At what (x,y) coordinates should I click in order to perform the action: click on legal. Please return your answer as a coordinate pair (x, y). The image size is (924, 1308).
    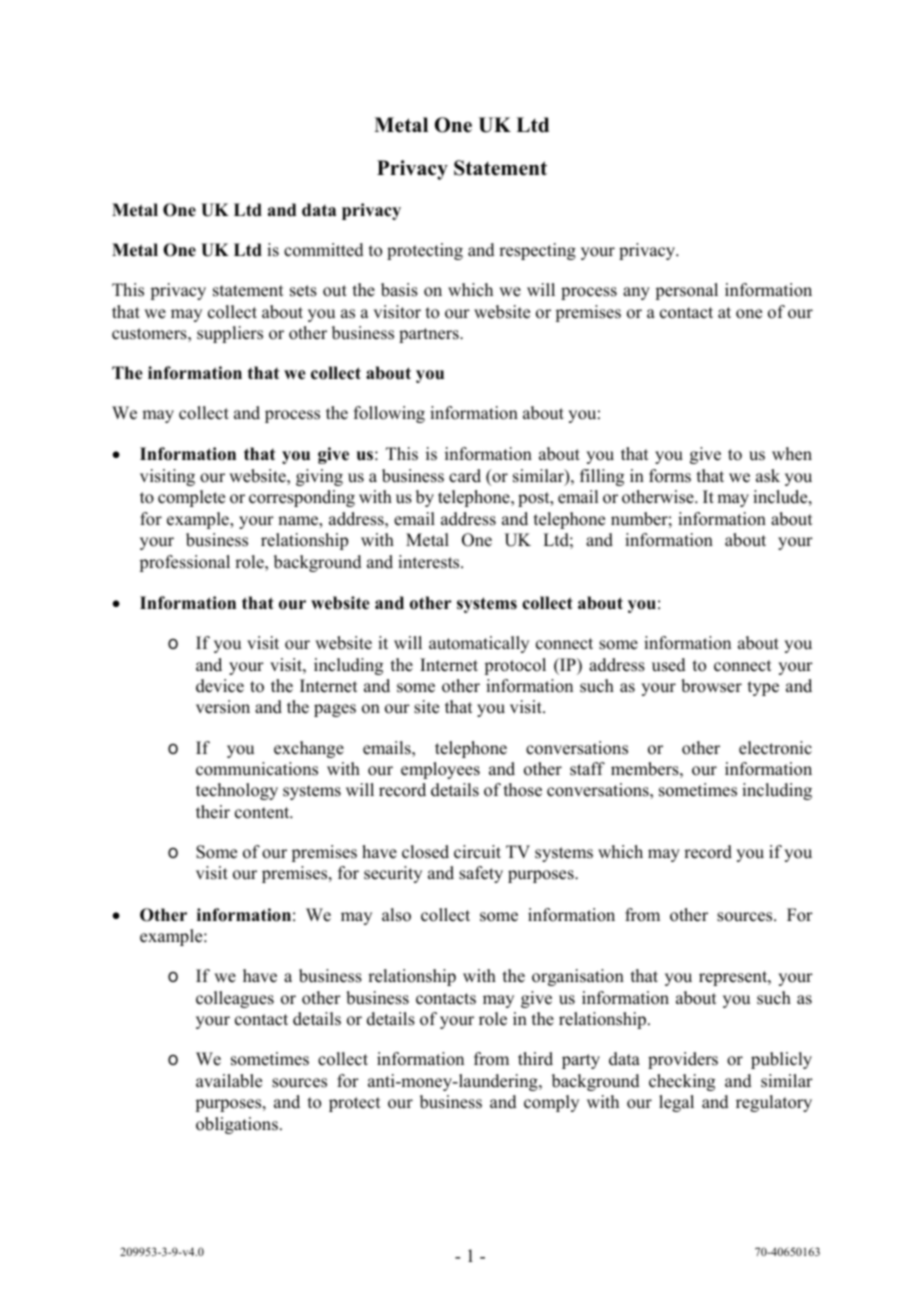
    Looking at the image, I should click on (676, 1103).
